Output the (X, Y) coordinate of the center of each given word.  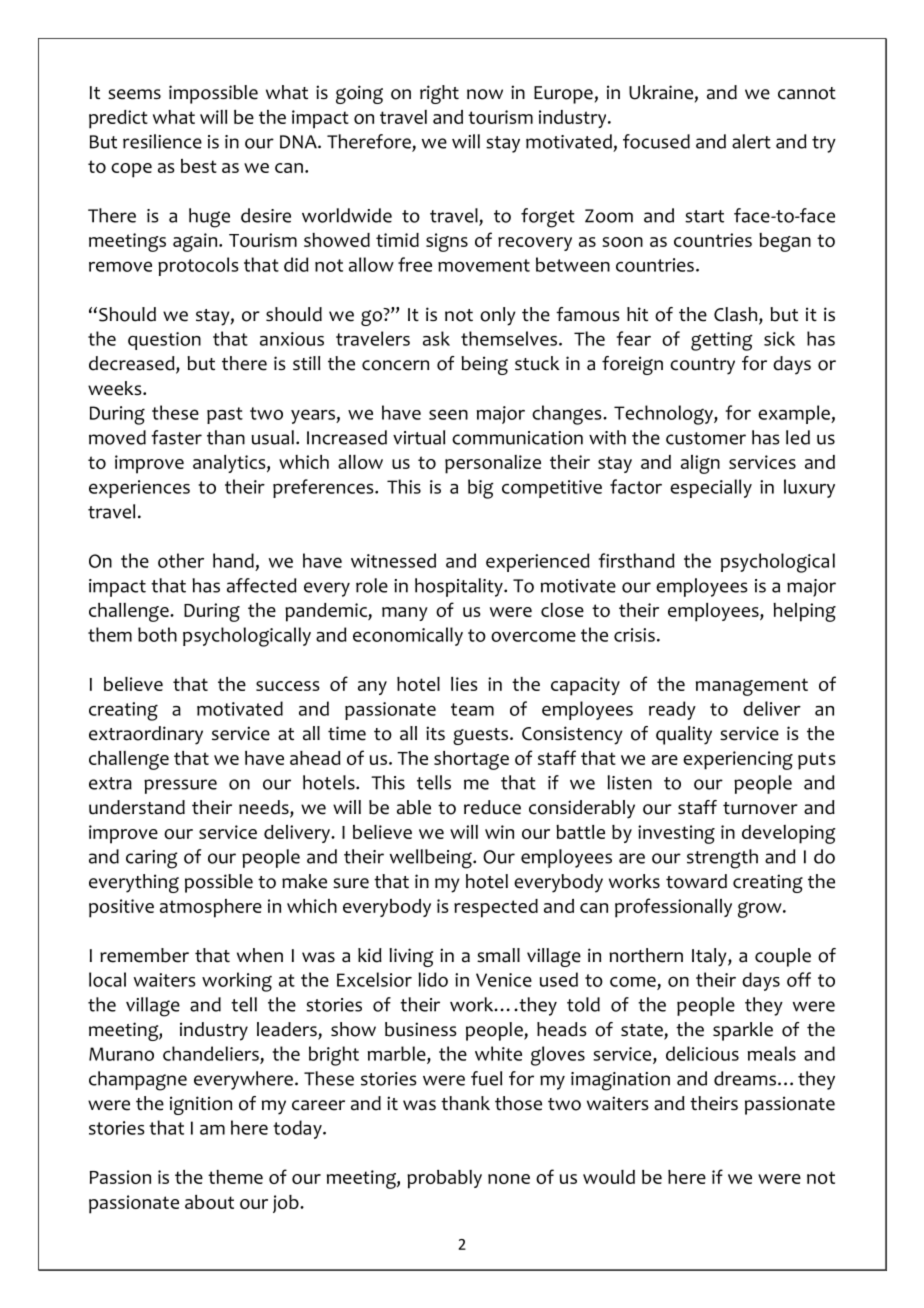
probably (444, 1179)
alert (751, 141)
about (209, 1202)
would (609, 1177)
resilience (162, 141)
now (485, 94)
